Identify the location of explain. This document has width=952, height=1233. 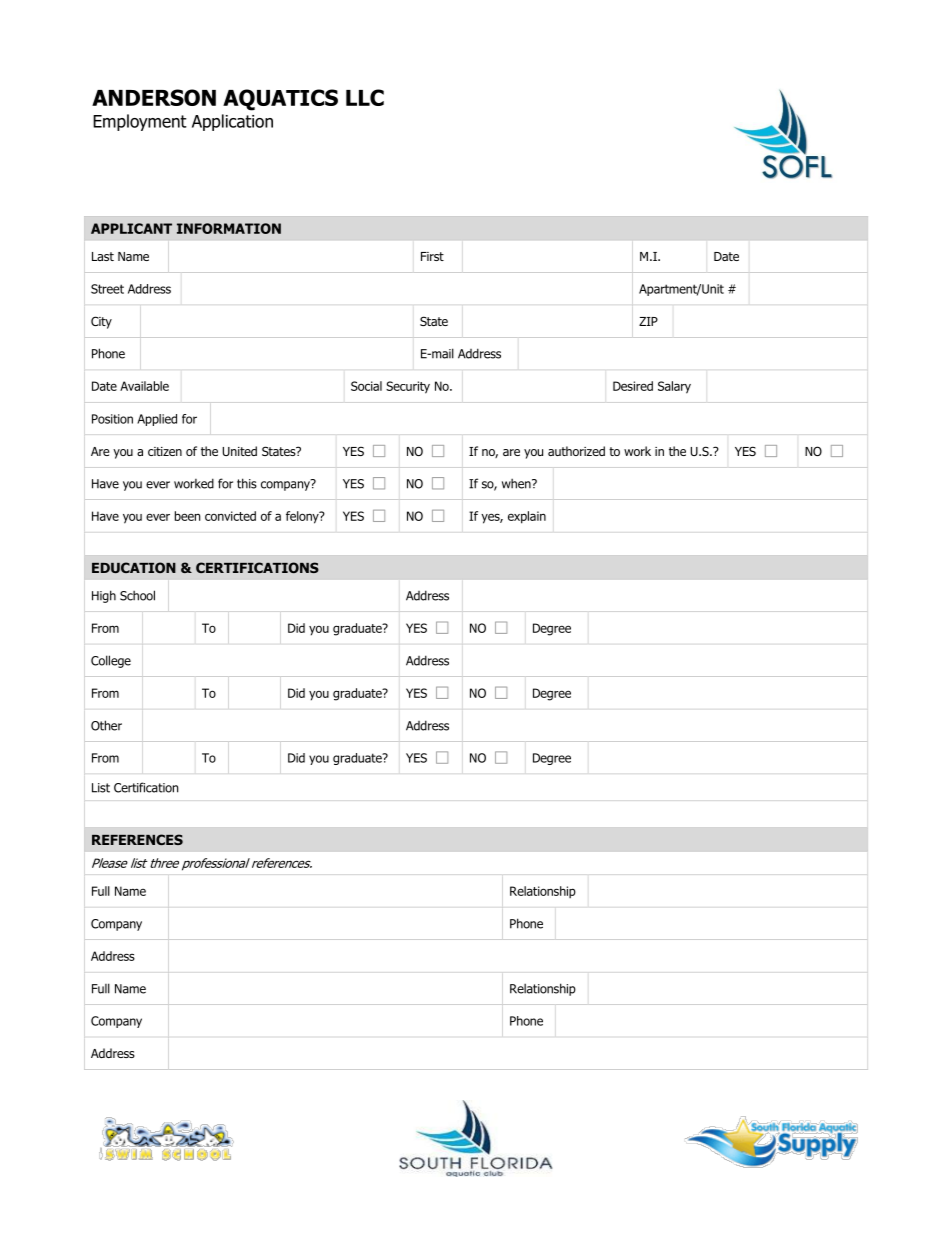
(527, 517).
